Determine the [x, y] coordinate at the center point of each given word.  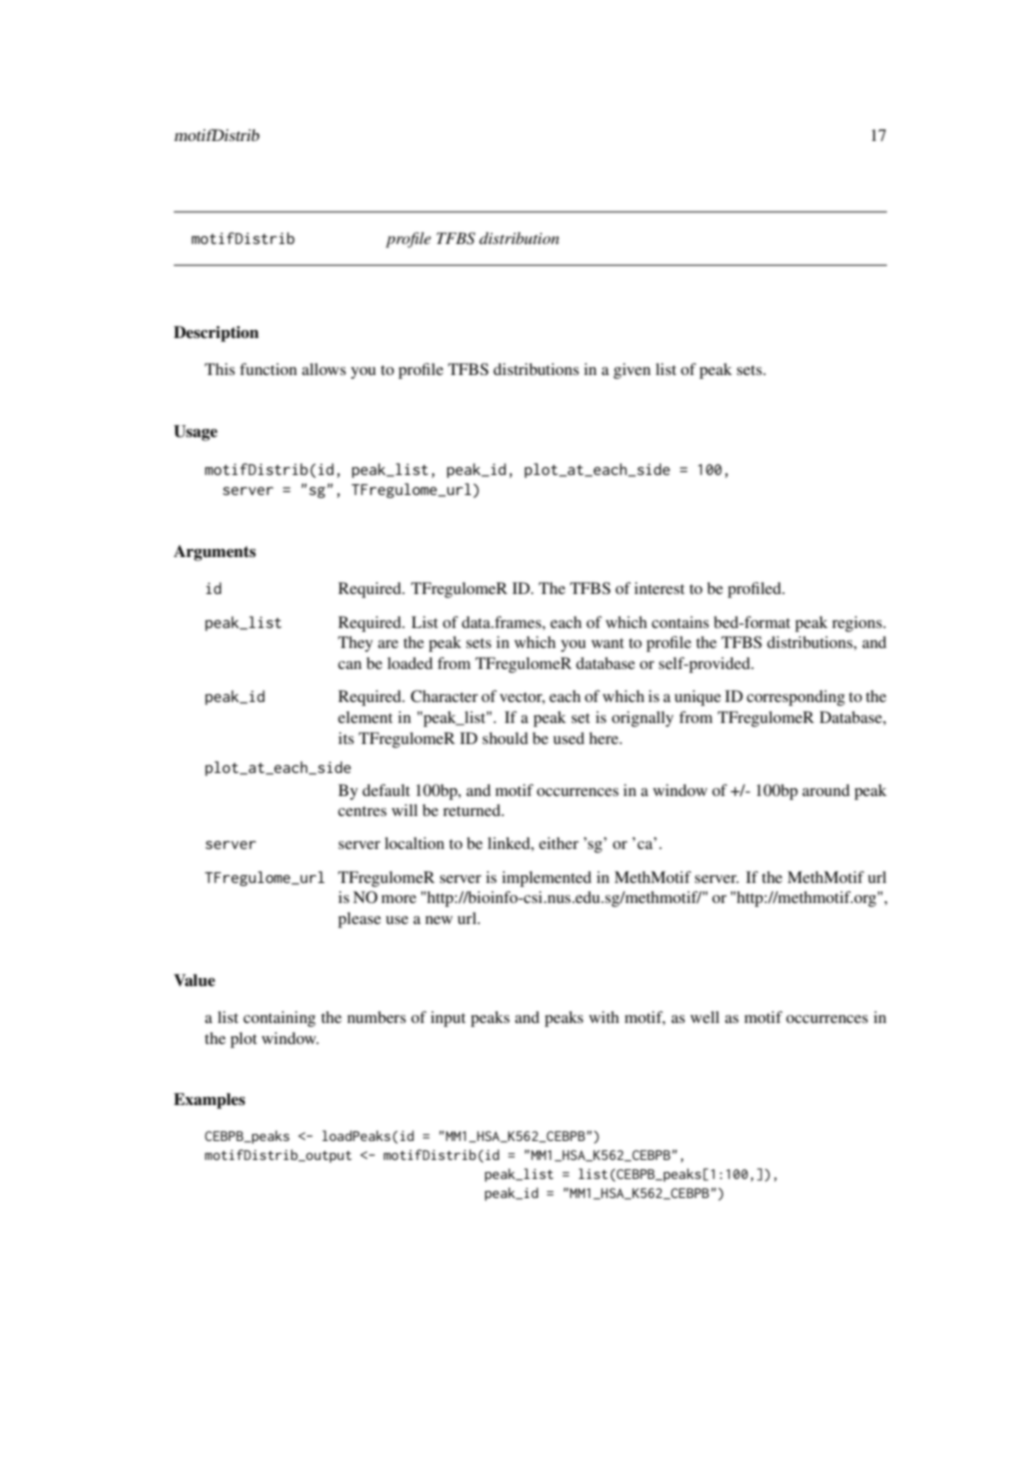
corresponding [796, 698]
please [359, 920]
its [346, 738]
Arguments [215, 553]
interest [659, 588]
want [607, 643]
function [268, 369]
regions [858, 624]
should [505, 738]
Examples [209, 1101]
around [826, 790]
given [632, 371]
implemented [547, 879]
